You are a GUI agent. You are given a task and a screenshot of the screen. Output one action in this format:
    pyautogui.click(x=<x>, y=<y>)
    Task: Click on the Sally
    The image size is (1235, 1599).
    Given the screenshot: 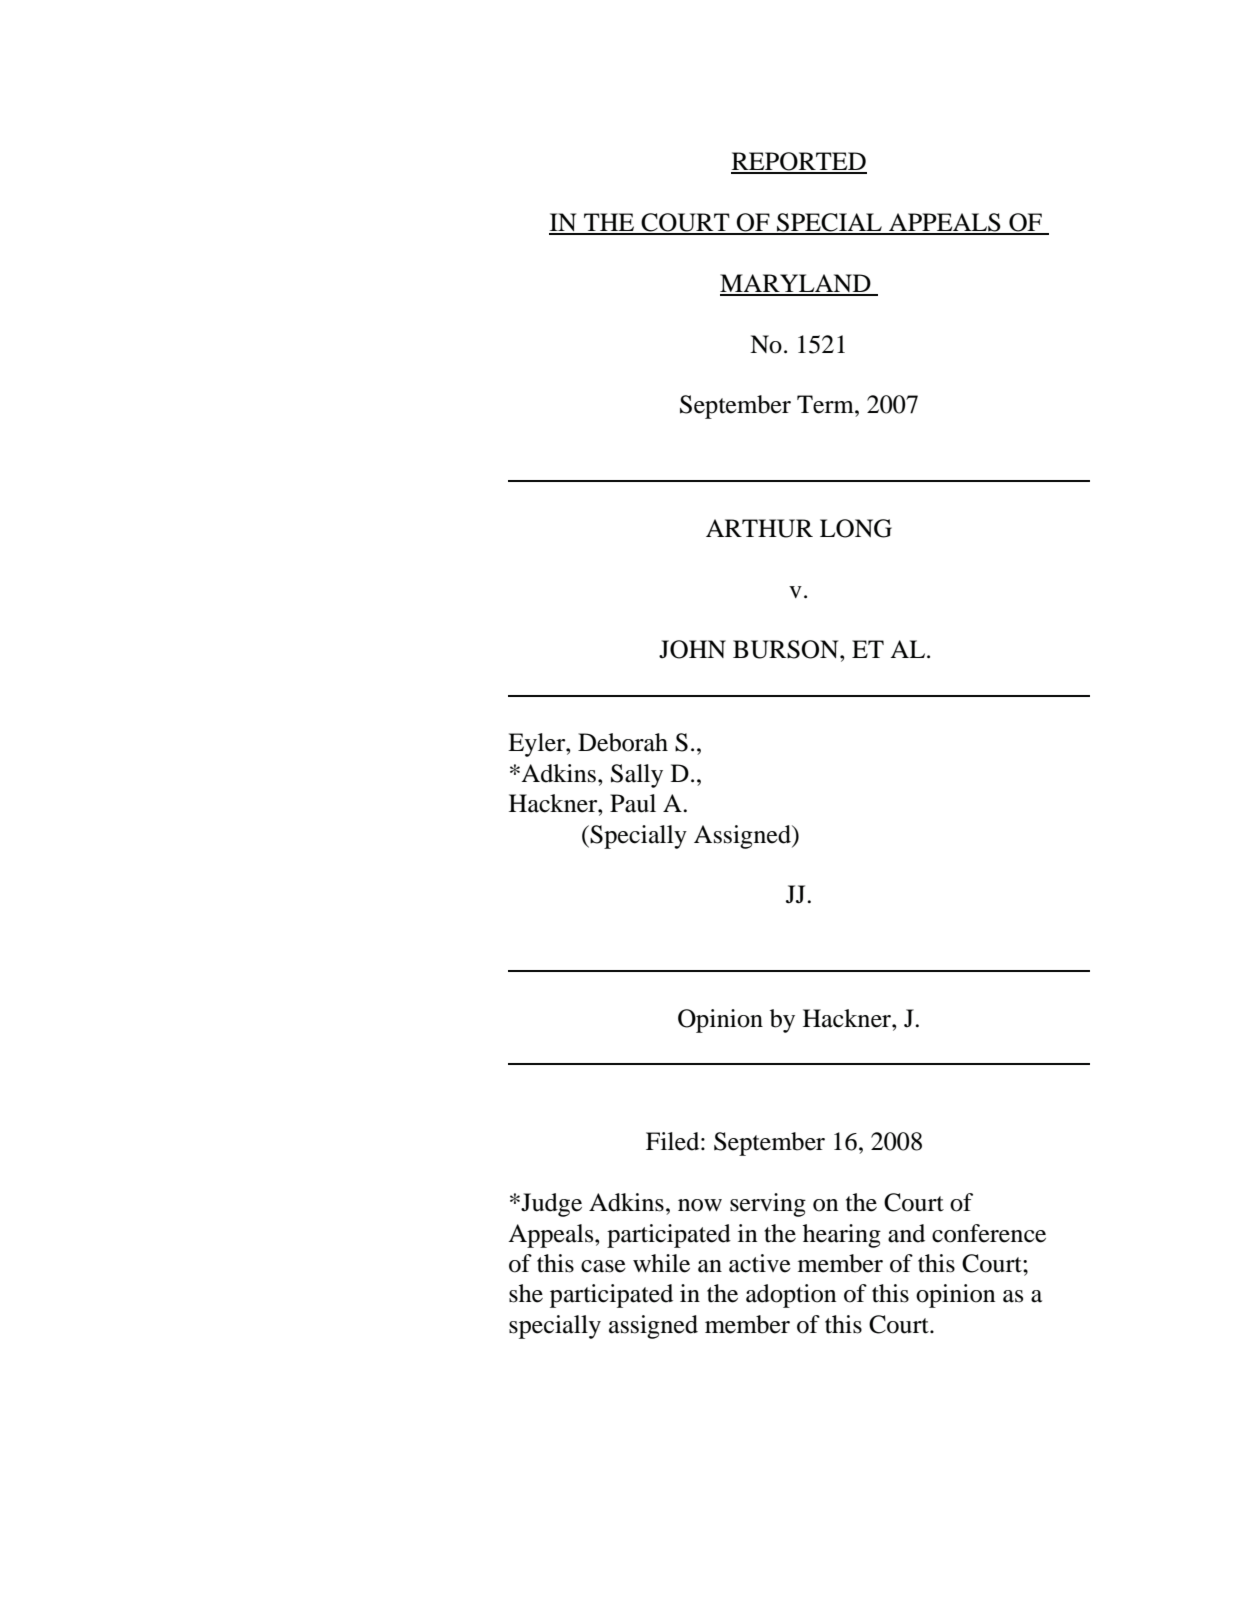 What is the action you would take?
    pyautogui.click(x=637, y=776)
